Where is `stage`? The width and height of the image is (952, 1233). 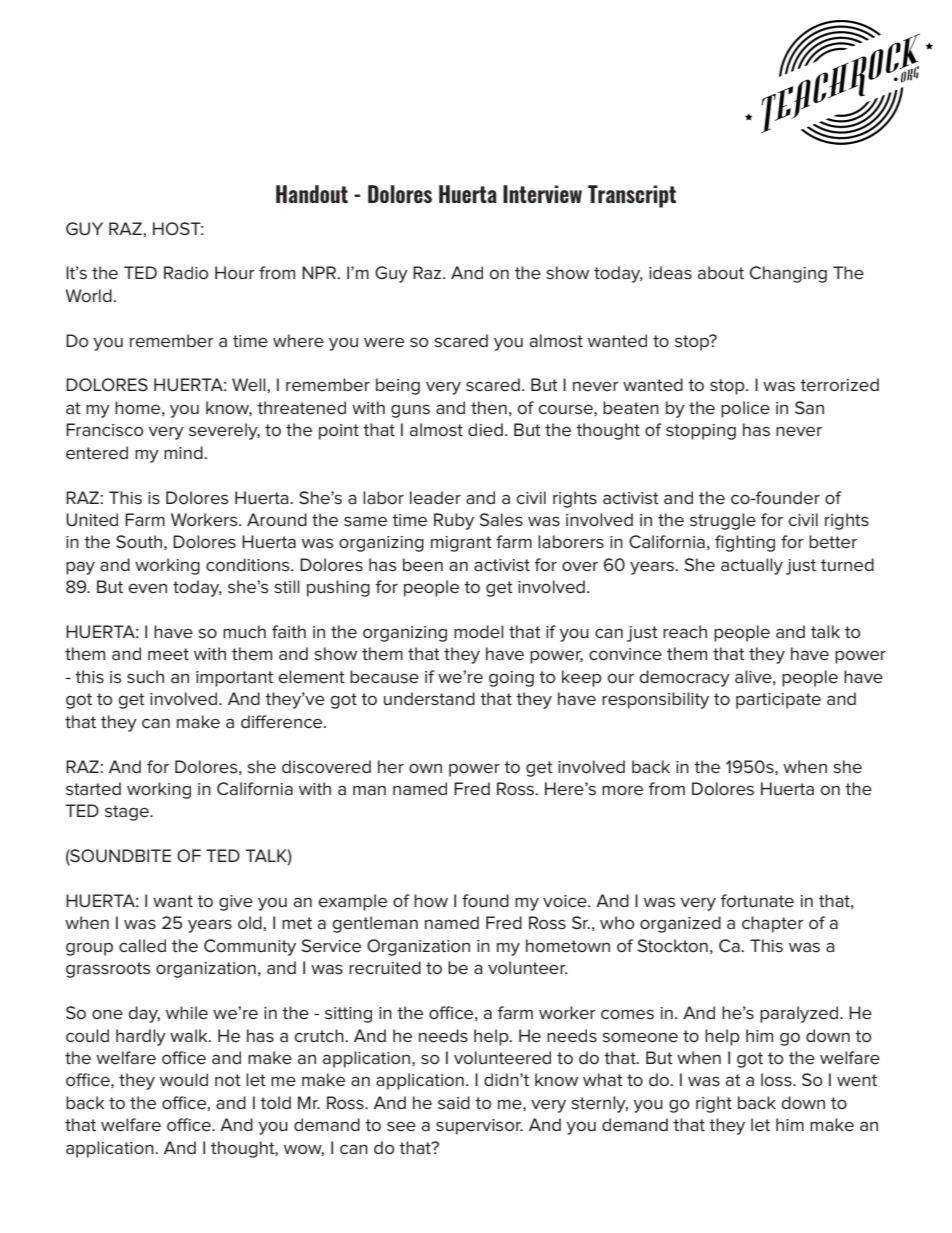 stage is located at coordinates (128, 813).
